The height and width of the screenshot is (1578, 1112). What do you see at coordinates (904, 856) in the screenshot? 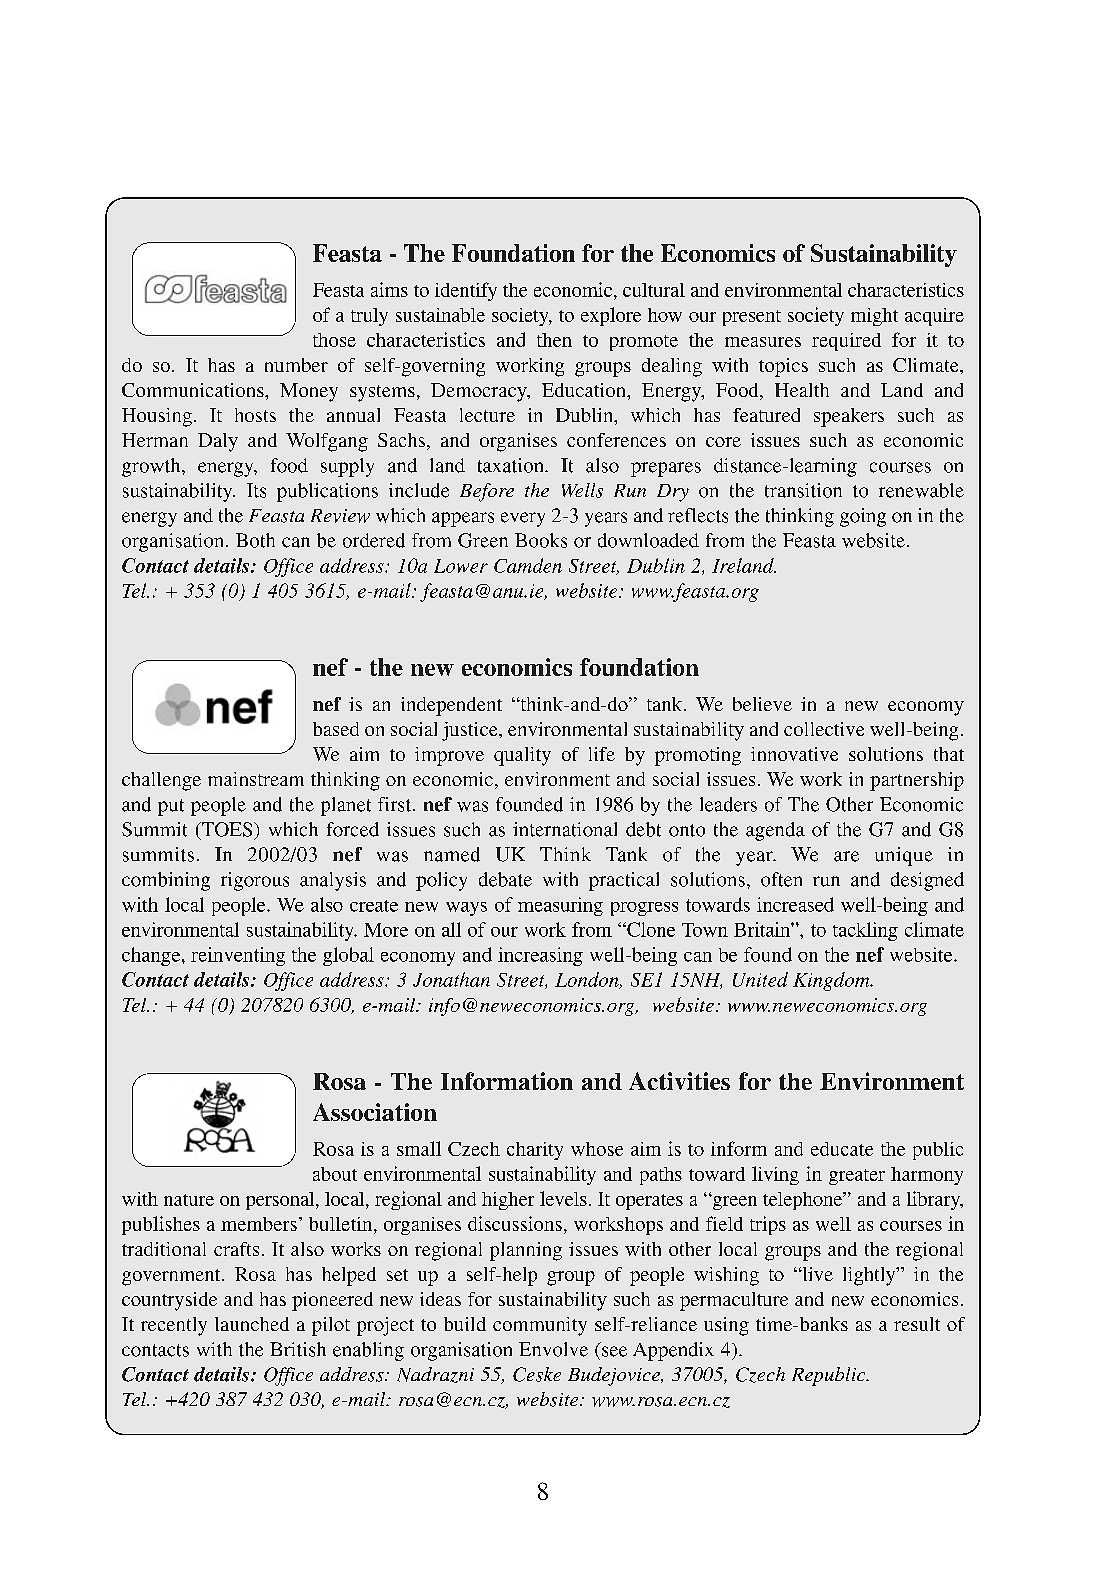
I see `unique` at bounding box center [904, 856].
